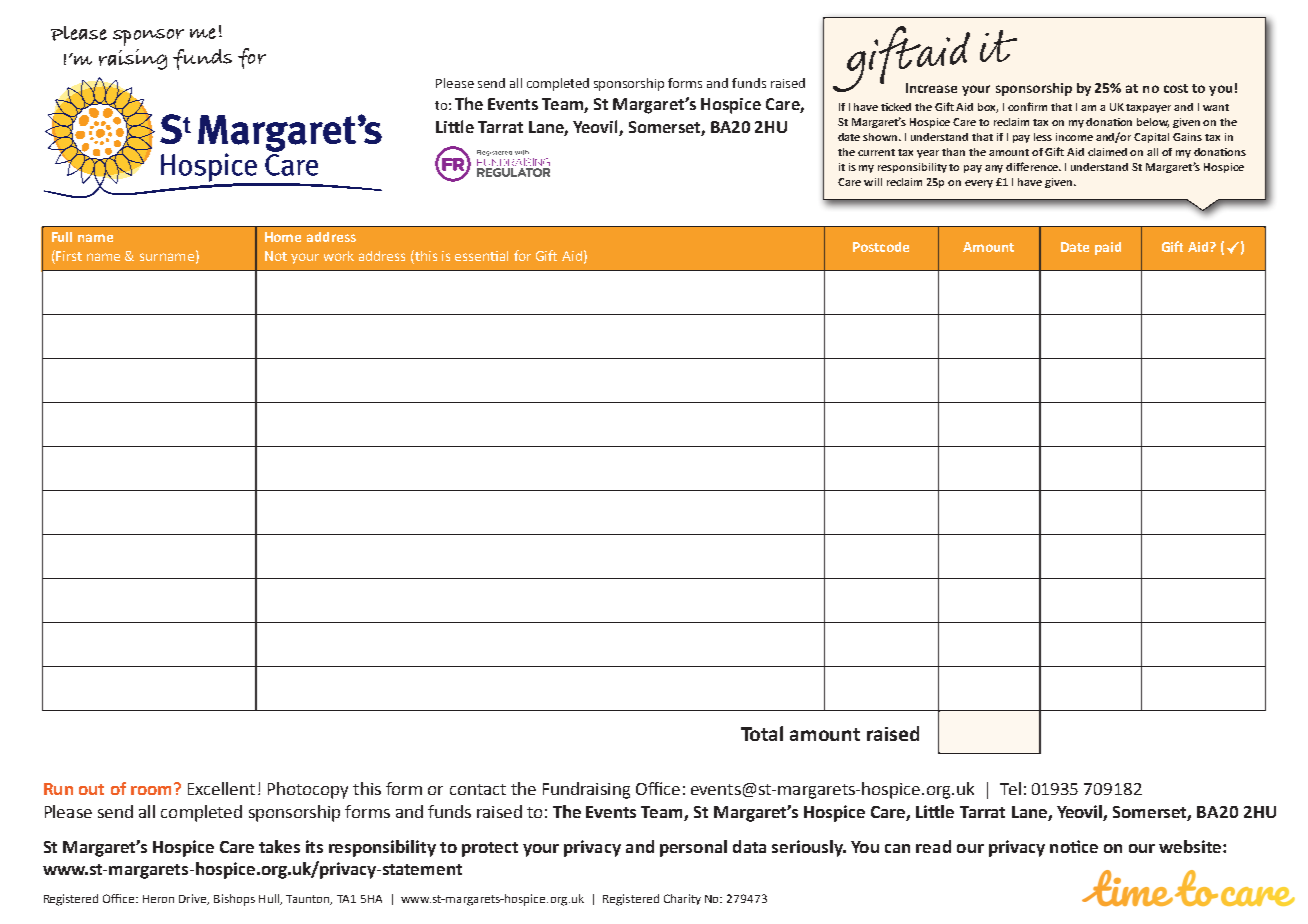 Image resolution: width=1308 pixels, height=924 pixels. What do you see at coordinates (1108, 248) in the page?
I see `paid` at bounding box center [1108, 248].
